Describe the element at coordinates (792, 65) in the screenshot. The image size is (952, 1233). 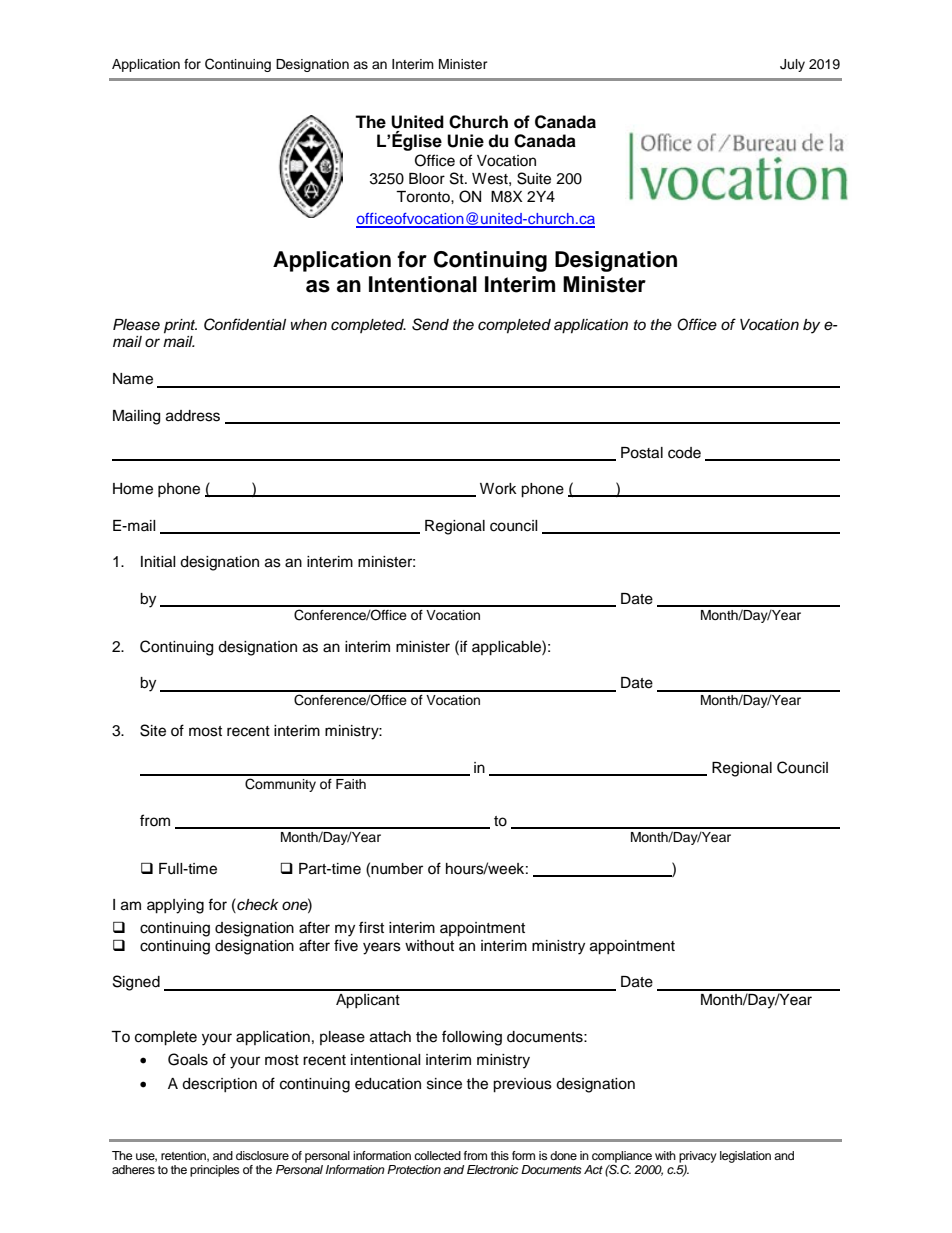
I see `July` at that location.
